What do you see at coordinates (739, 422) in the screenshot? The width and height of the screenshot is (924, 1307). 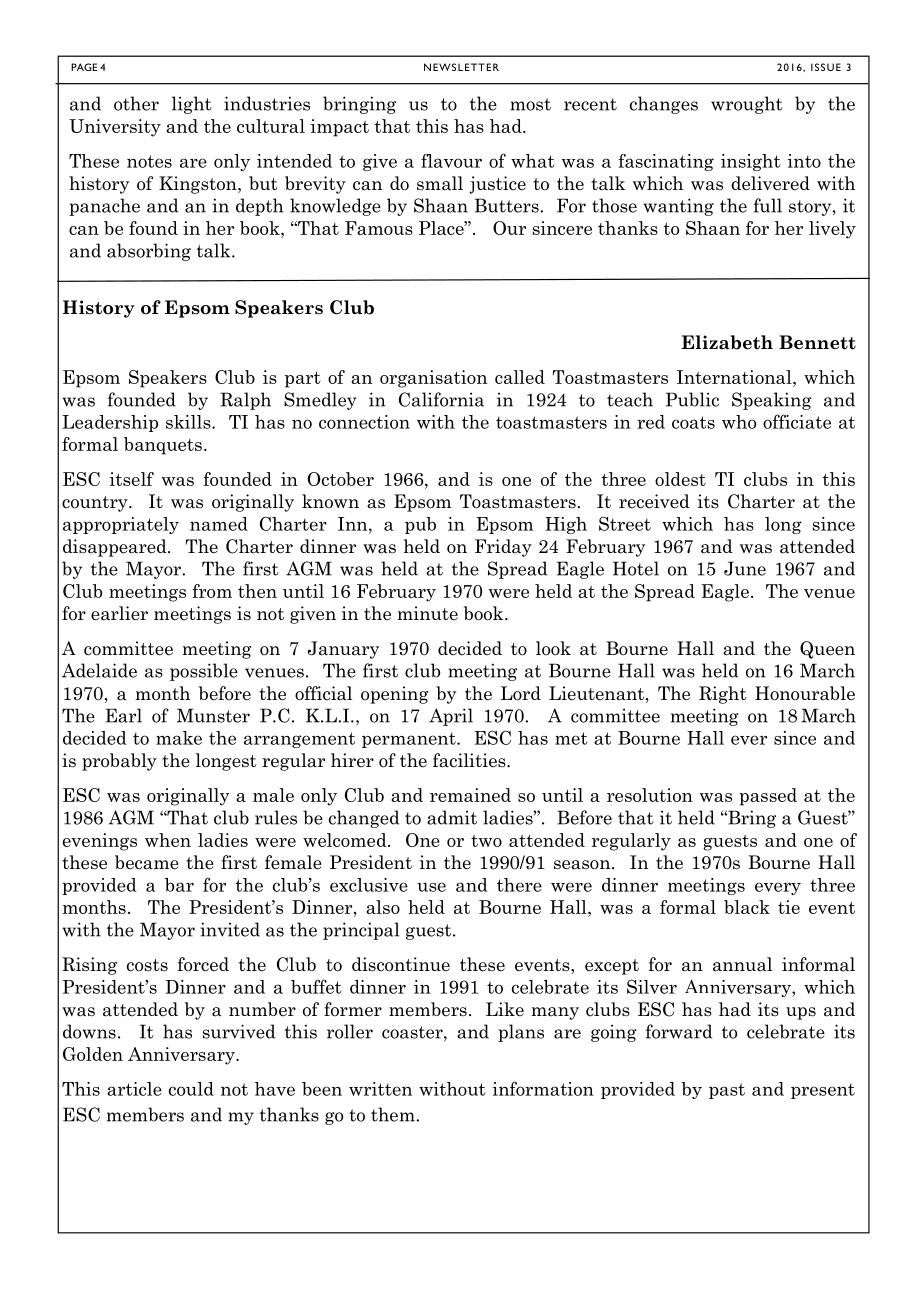 I see `who` at bounding box center [739, 422].
